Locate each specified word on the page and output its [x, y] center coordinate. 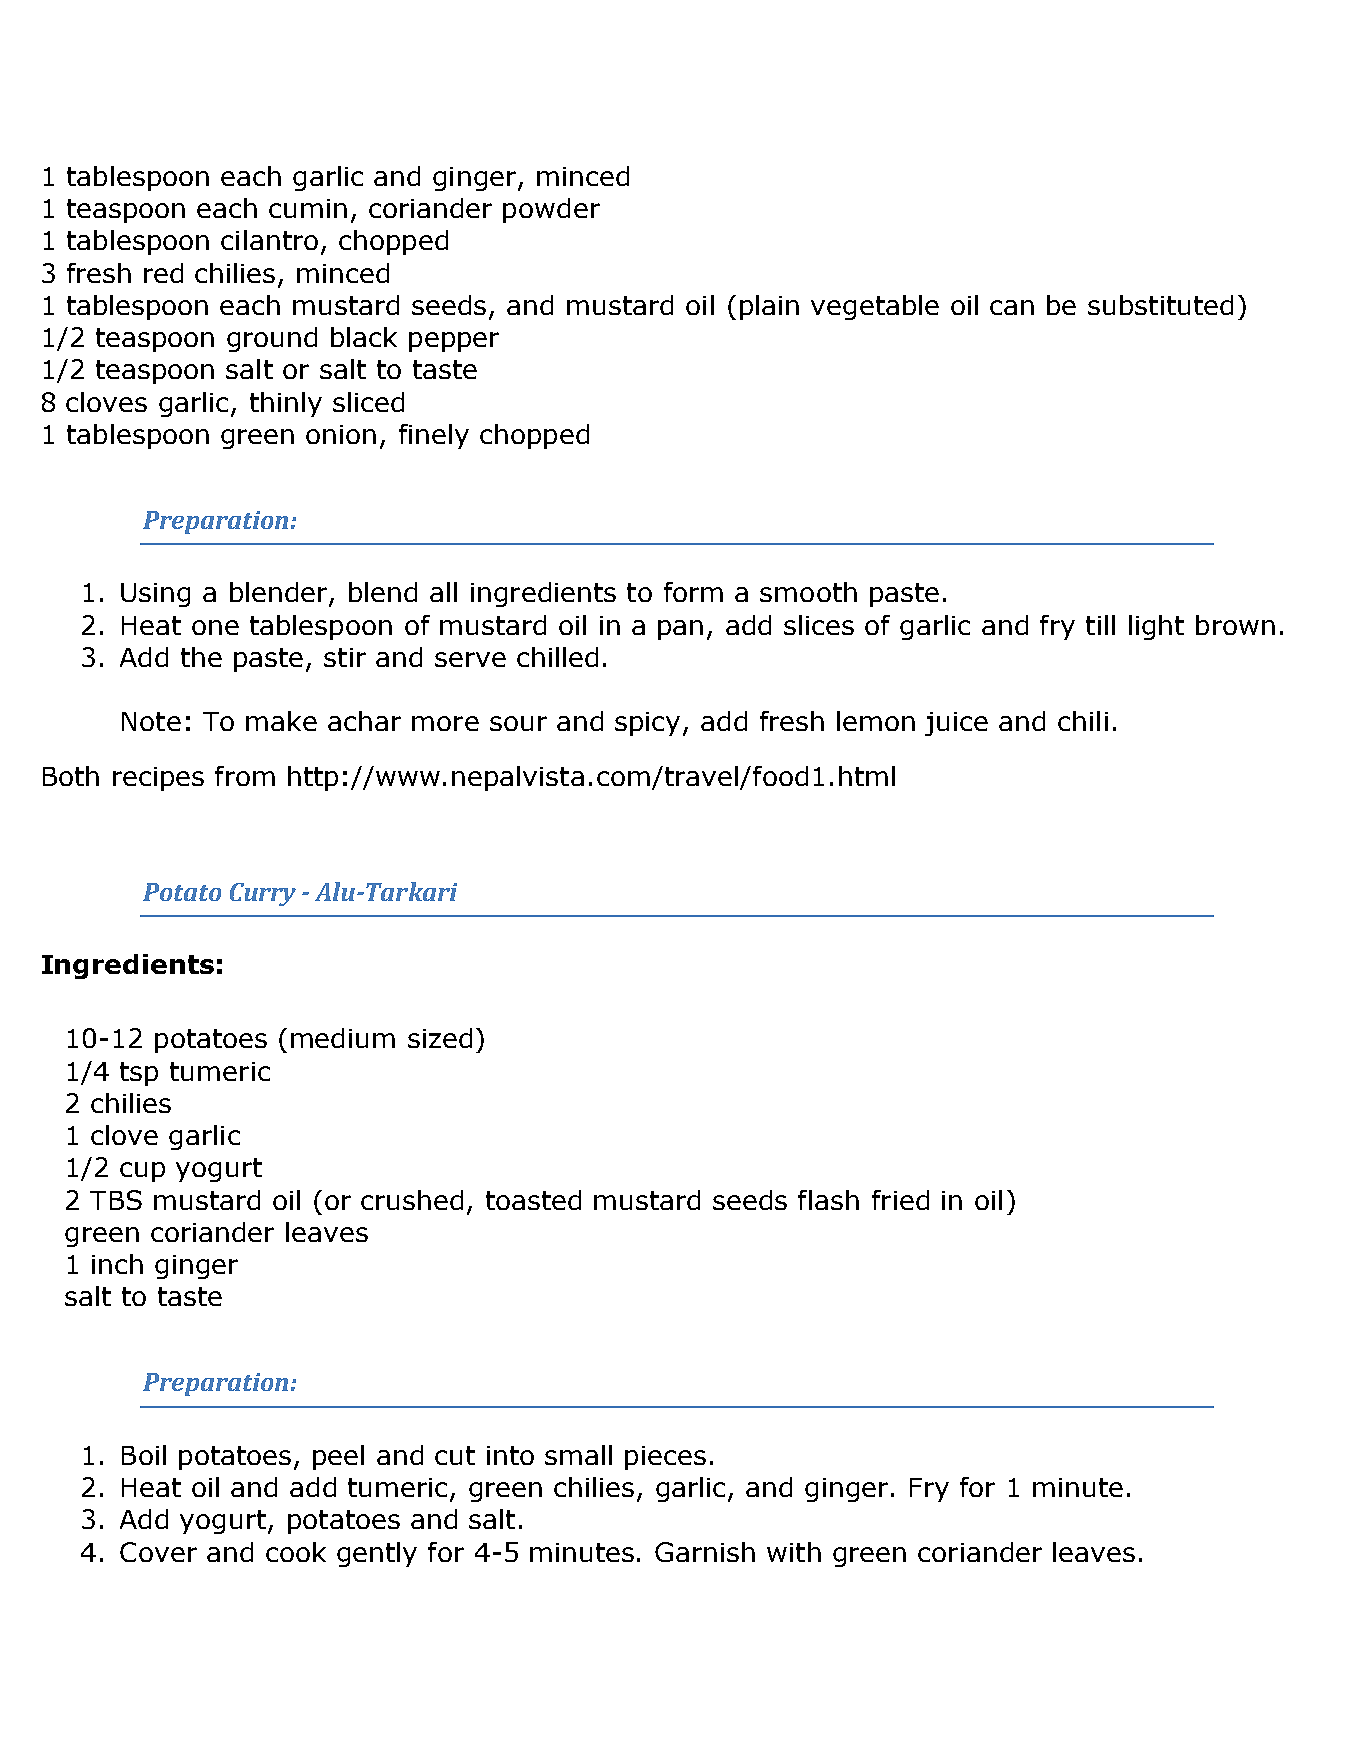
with [794, 1552]
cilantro [269, 240]
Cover [158, 1552]
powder [551, 210]
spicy [647, 724]
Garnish [705, 1552]
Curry [263, 894]
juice [956, 724]
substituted [1160, 305]
